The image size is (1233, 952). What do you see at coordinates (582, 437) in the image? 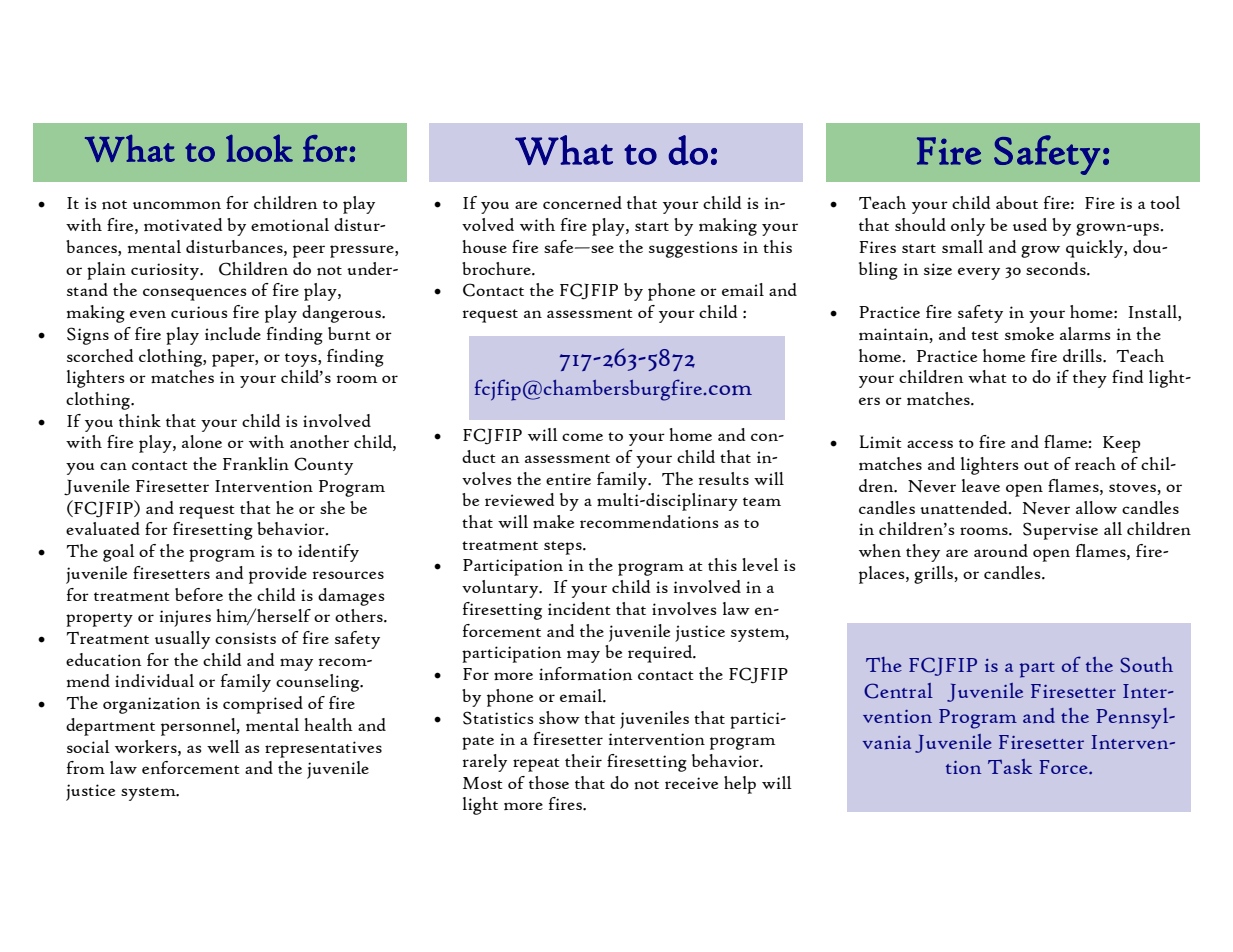
I see `come` at bounding box center [582, 437].
